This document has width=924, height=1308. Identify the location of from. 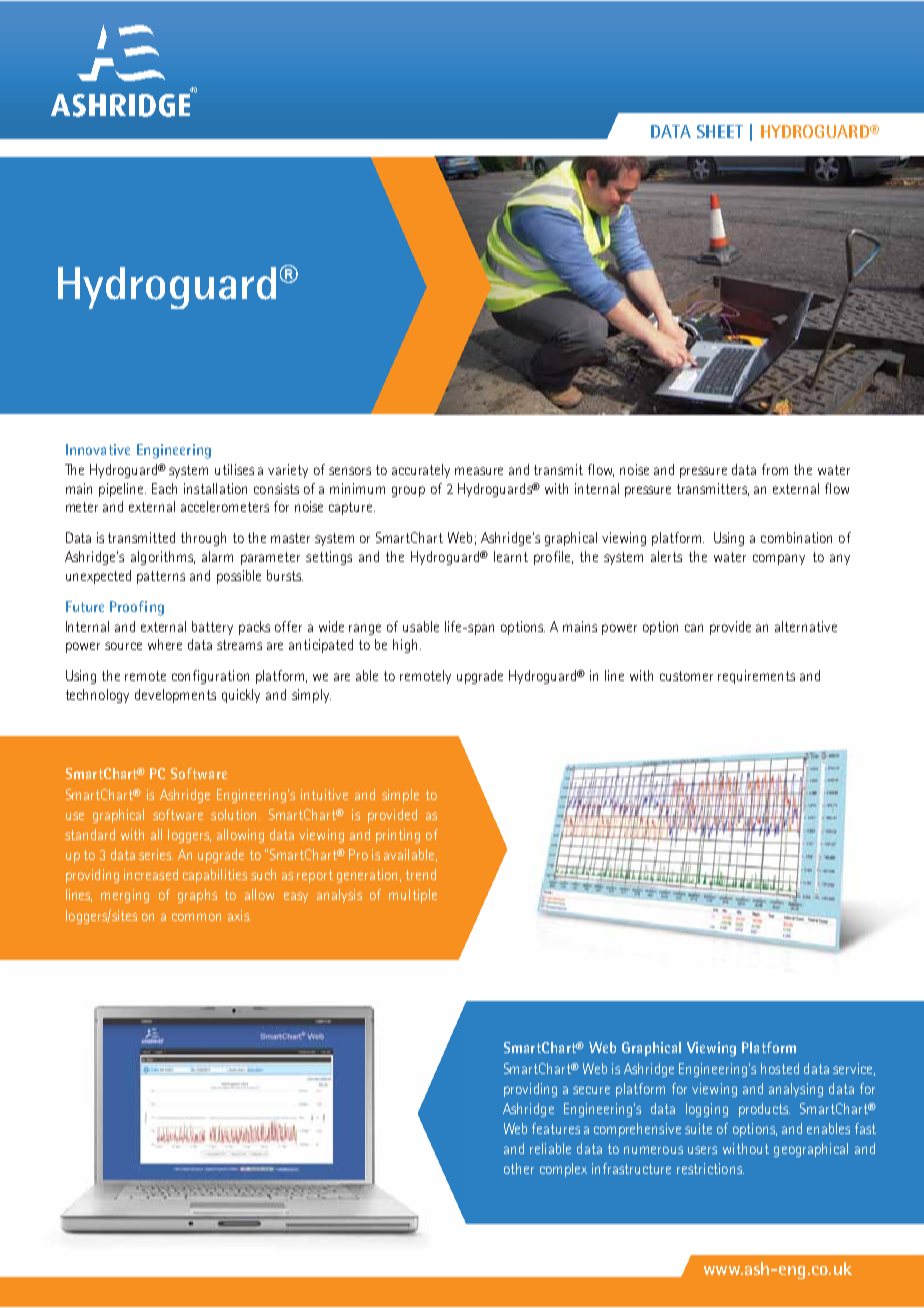
(775, 469).
